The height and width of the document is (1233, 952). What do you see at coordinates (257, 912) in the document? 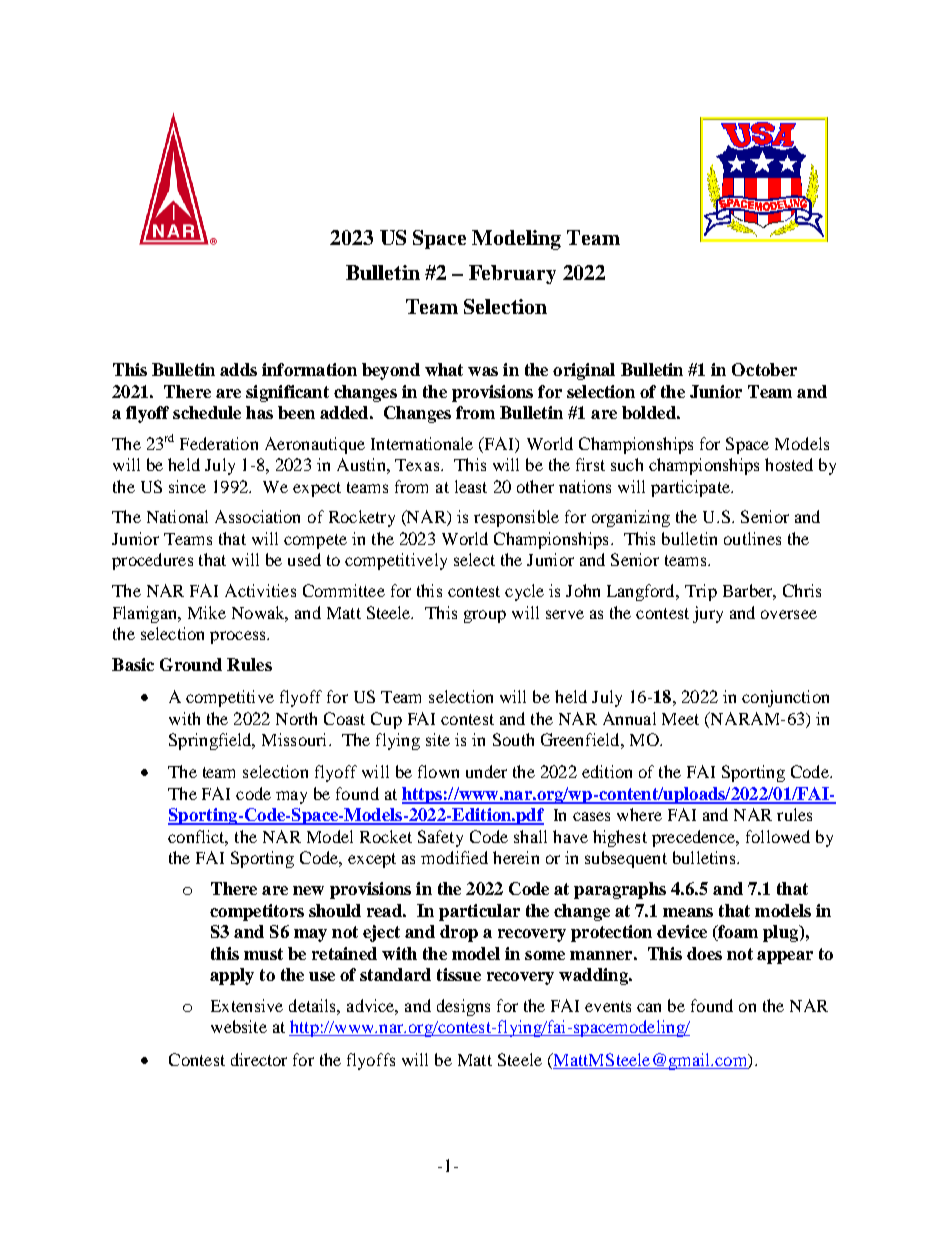
I see `competitors` at bounding box center [257, 912].
